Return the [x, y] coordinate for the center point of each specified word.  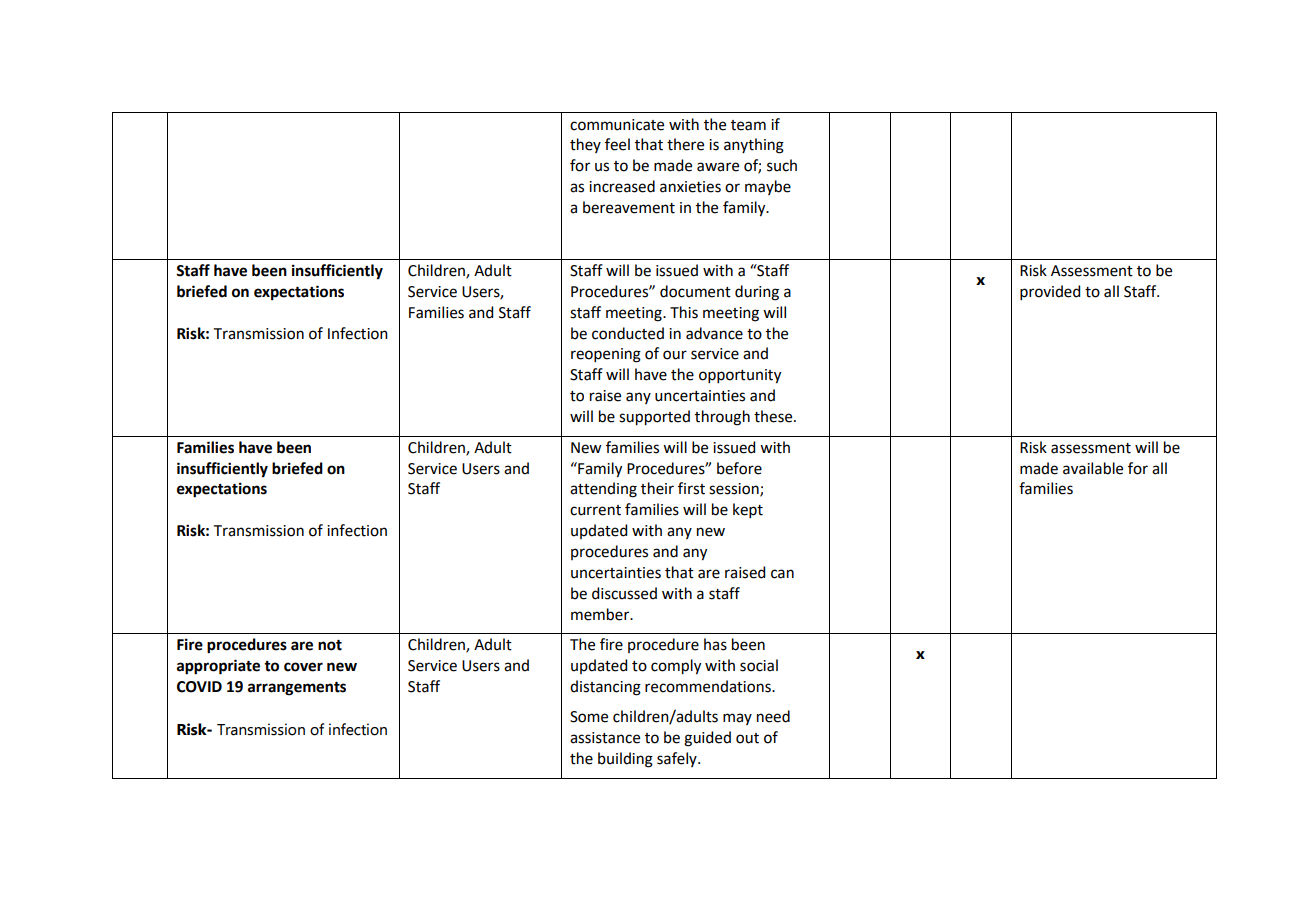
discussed [624, 593]
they [585, 145]
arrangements [297, 689]
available [1093, 468]
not [330, 645]
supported [654, 418]
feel [617, 144]
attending [603, 490]
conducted [628, 333]
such [782, 165]
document [695, 291]
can [782, 574]
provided [1050, 292]
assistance [605, 738]
